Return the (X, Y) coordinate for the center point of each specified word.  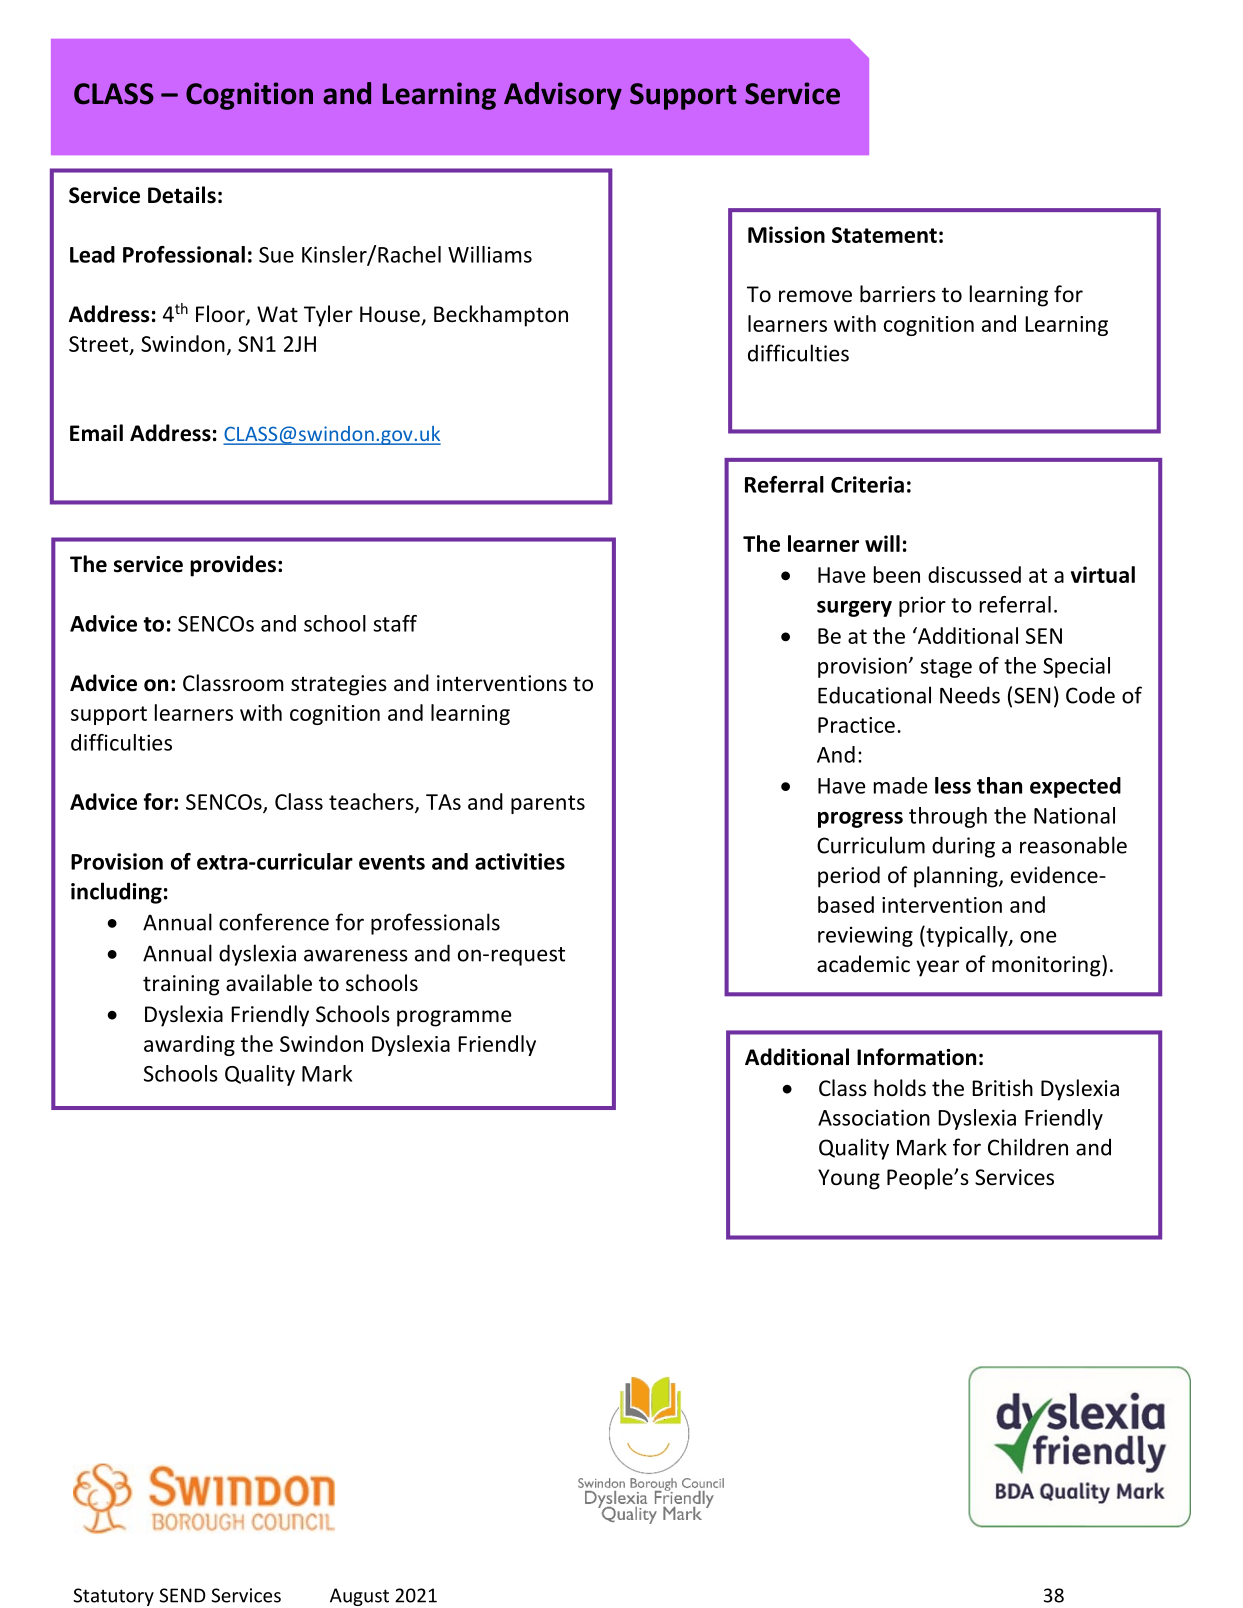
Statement (884, 235)
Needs (970, 695)
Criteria (867, 484)
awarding (189, 1045)
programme (454, 1018)
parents (548, 804)
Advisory (563, 96)
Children (1028, 1147)
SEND (182, 1595)
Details (182, 195)
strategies (339, 685)
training (181, 985)
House (390, 314)
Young (849, 1179)
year (937, 968)
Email (96, 433)
